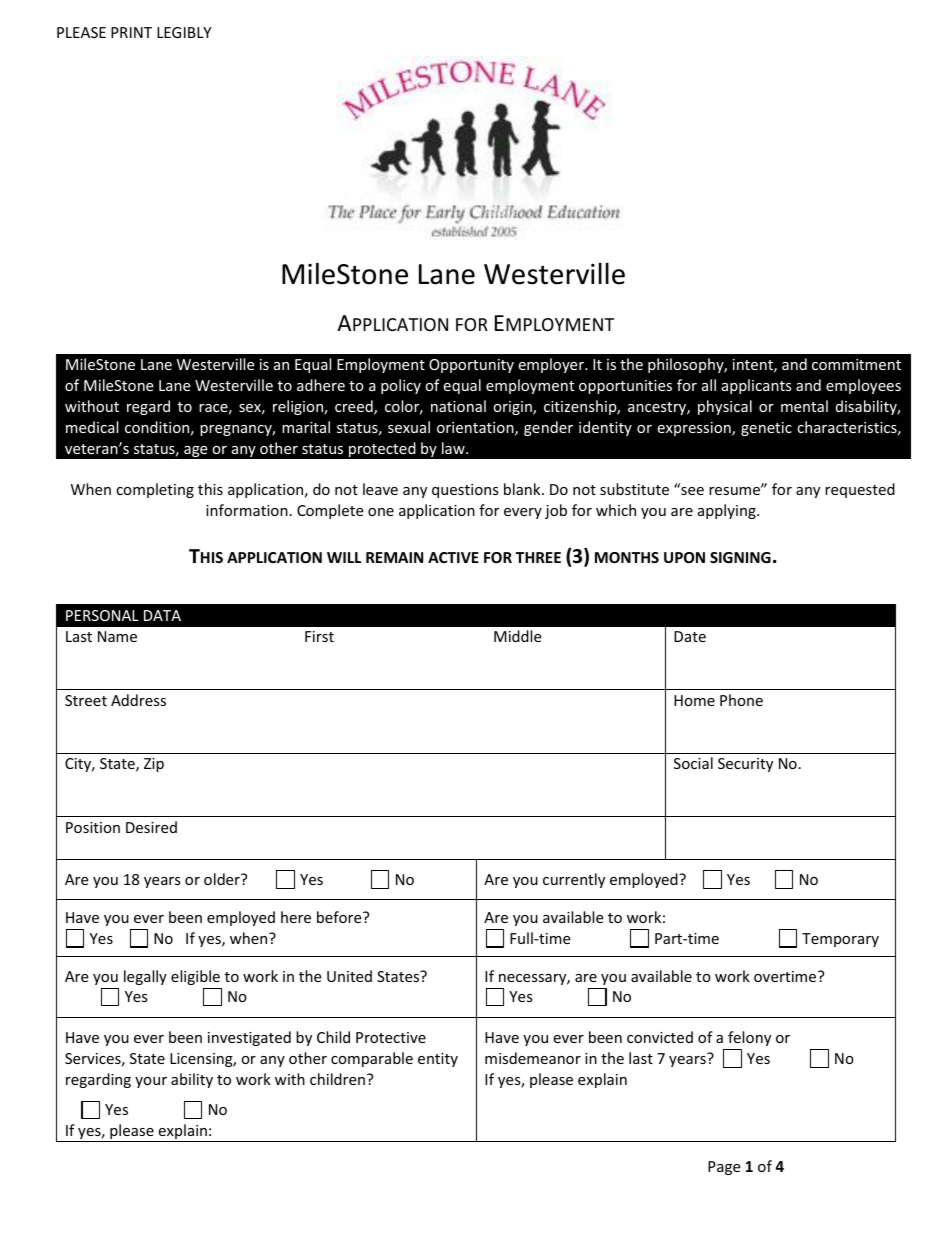 This document has height=1233, width=952. Describe the element at coordinates (299, 407) in the document. I see `religion` at that location.
